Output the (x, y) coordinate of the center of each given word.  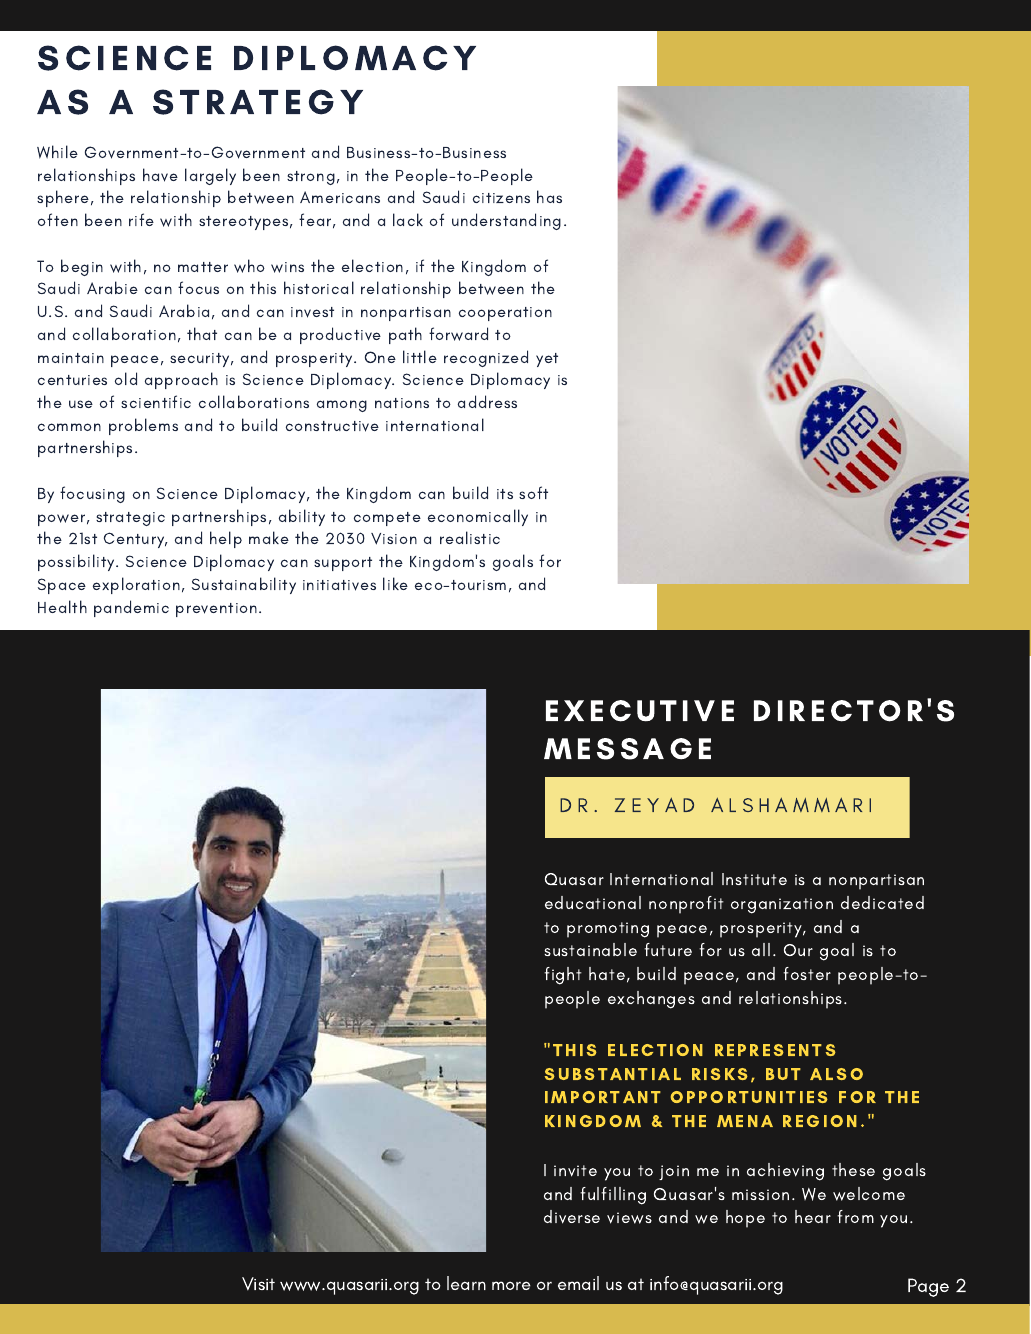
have (160, 175)
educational (593, 902)
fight (563, 976)
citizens (501, 198)
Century (135, 540)
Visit (258, 1284)
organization (782, 906)
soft (533, 492)
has (549, 196)
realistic (470, 537)
